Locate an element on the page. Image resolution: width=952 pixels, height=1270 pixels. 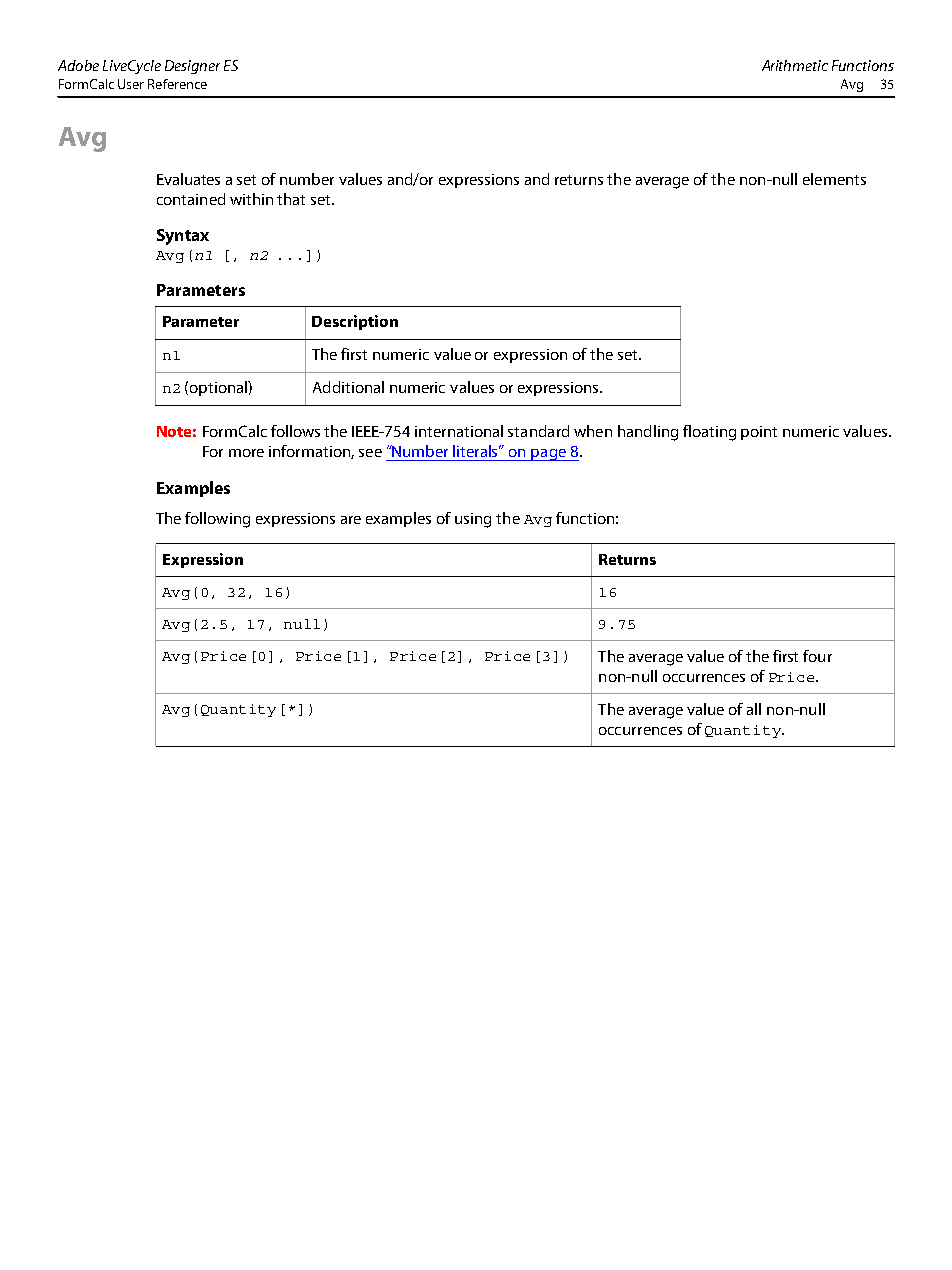
Syntax is located at coordinates (183, 237).
